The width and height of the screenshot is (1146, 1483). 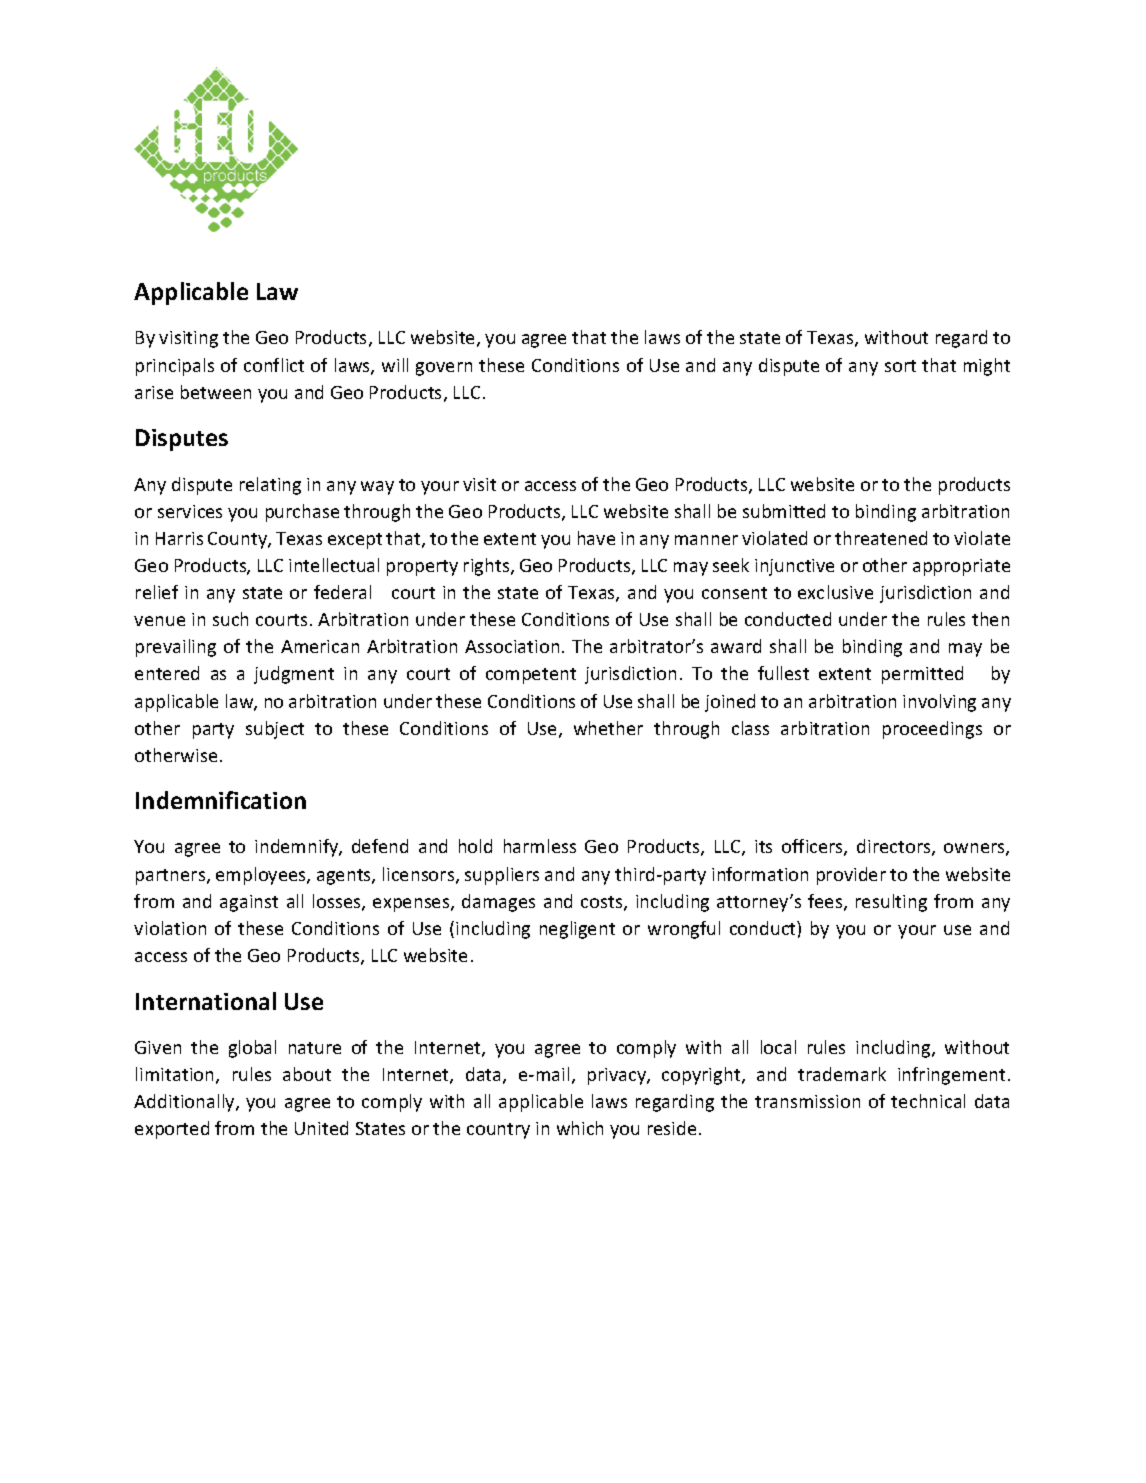 What do you see at coordinates (444, 369) in the screenshot?
I see `govern` at bounding box center [444, 369].
